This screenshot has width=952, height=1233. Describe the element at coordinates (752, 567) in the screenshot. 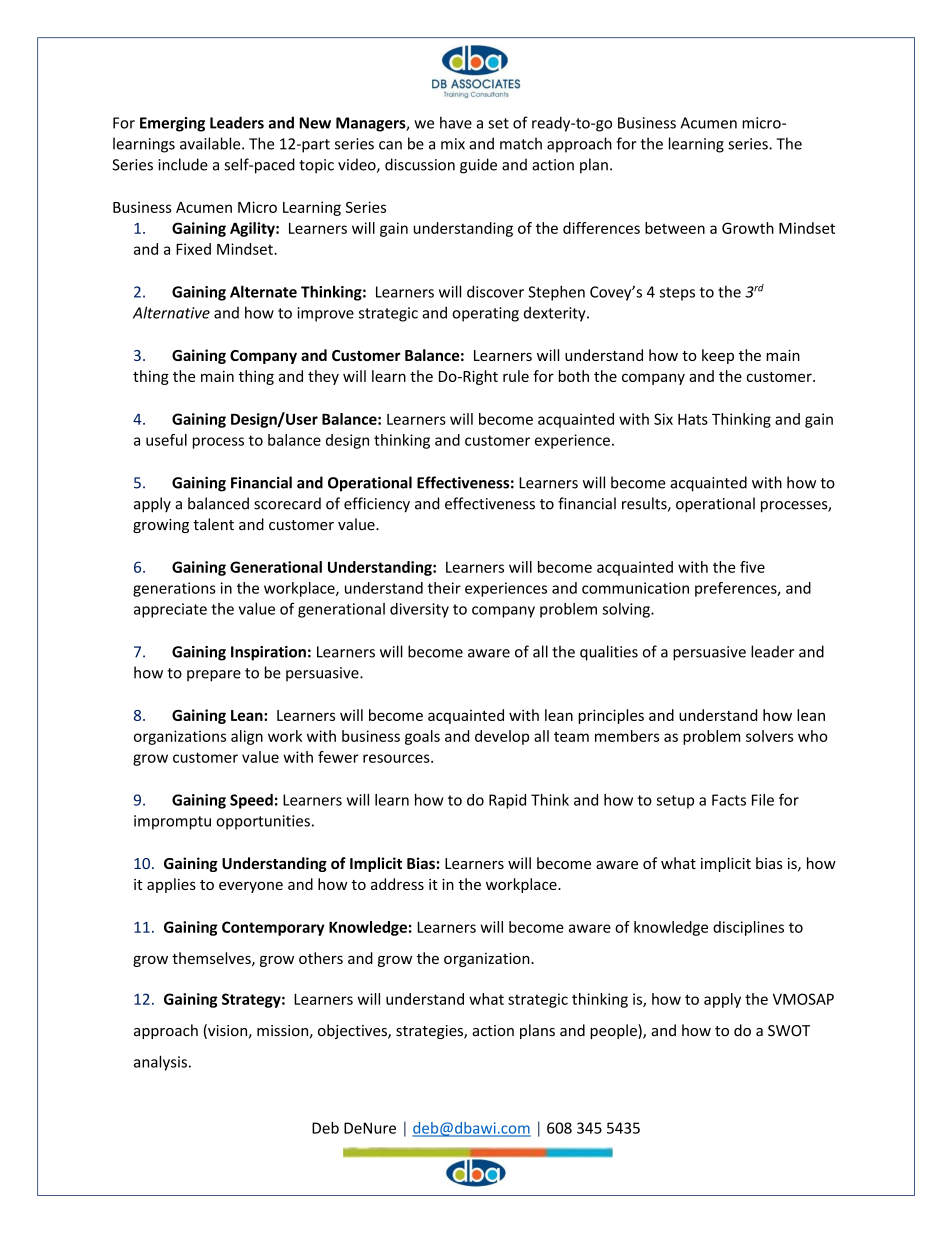

I see `five` at that location.
